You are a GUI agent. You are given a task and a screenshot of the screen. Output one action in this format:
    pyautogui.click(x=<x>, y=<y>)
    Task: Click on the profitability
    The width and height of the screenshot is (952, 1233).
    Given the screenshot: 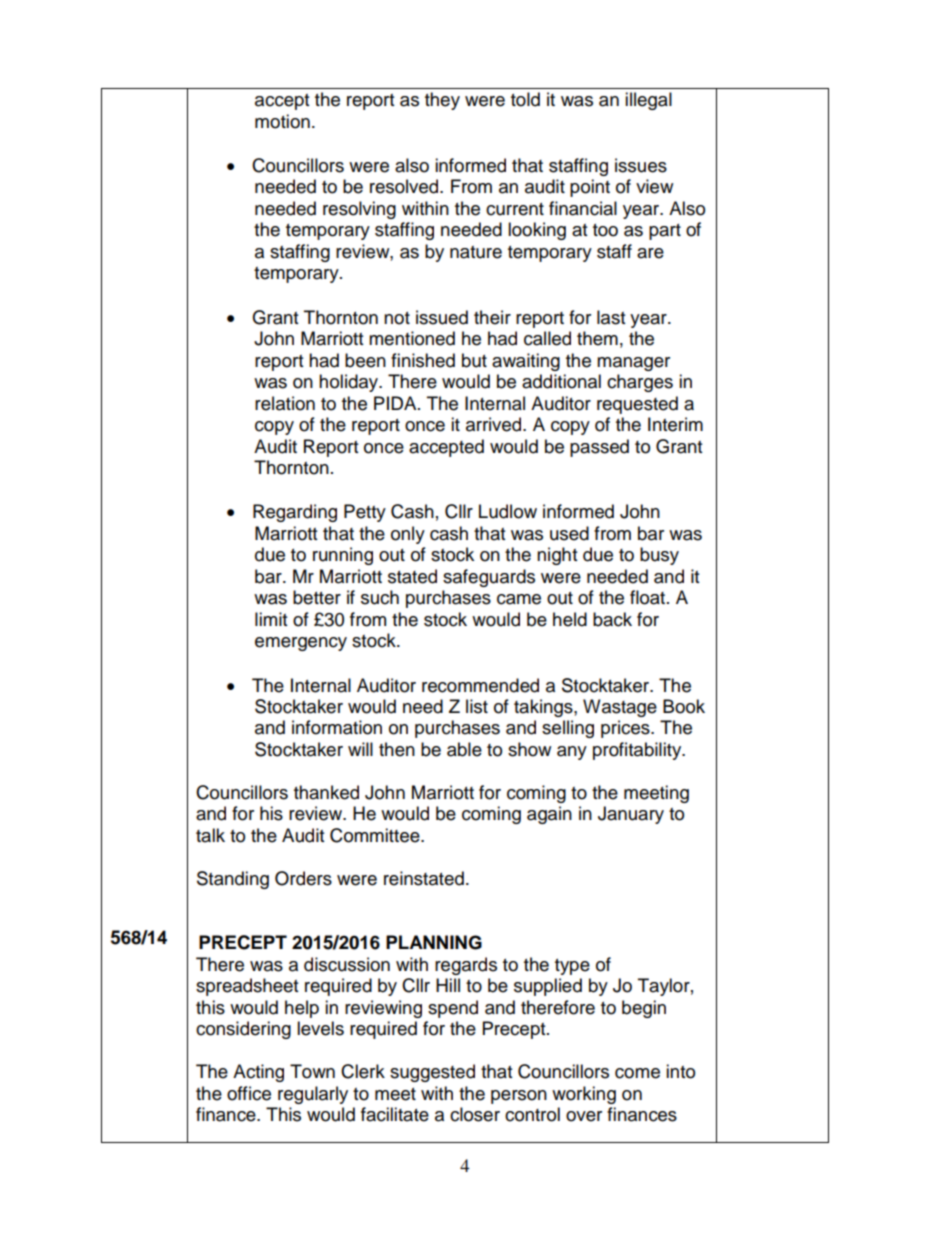 What is the action you would take?
    pyautogui.click(x=638, y=751)
